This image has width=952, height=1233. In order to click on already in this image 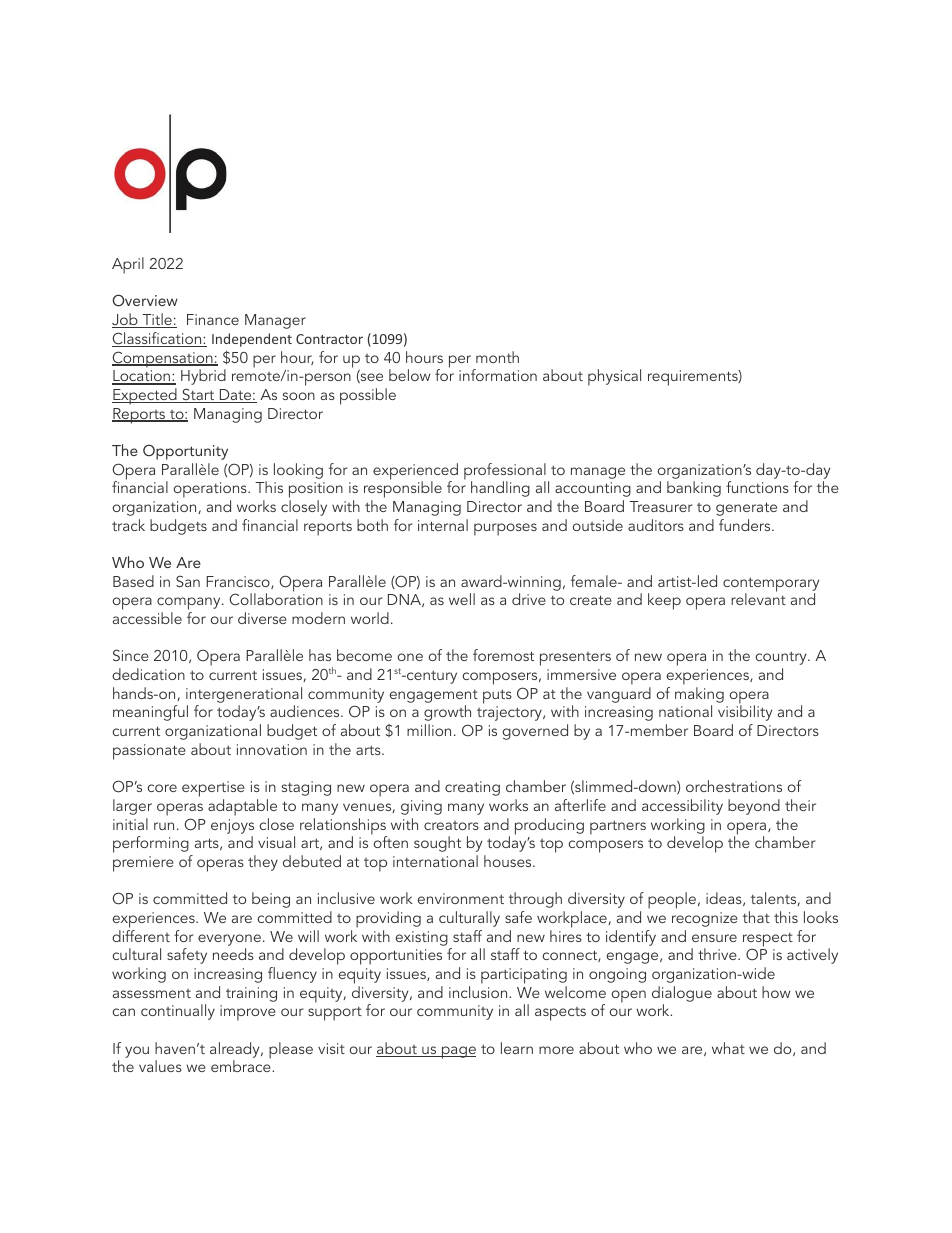, I will do `click(236, 1050)`.
